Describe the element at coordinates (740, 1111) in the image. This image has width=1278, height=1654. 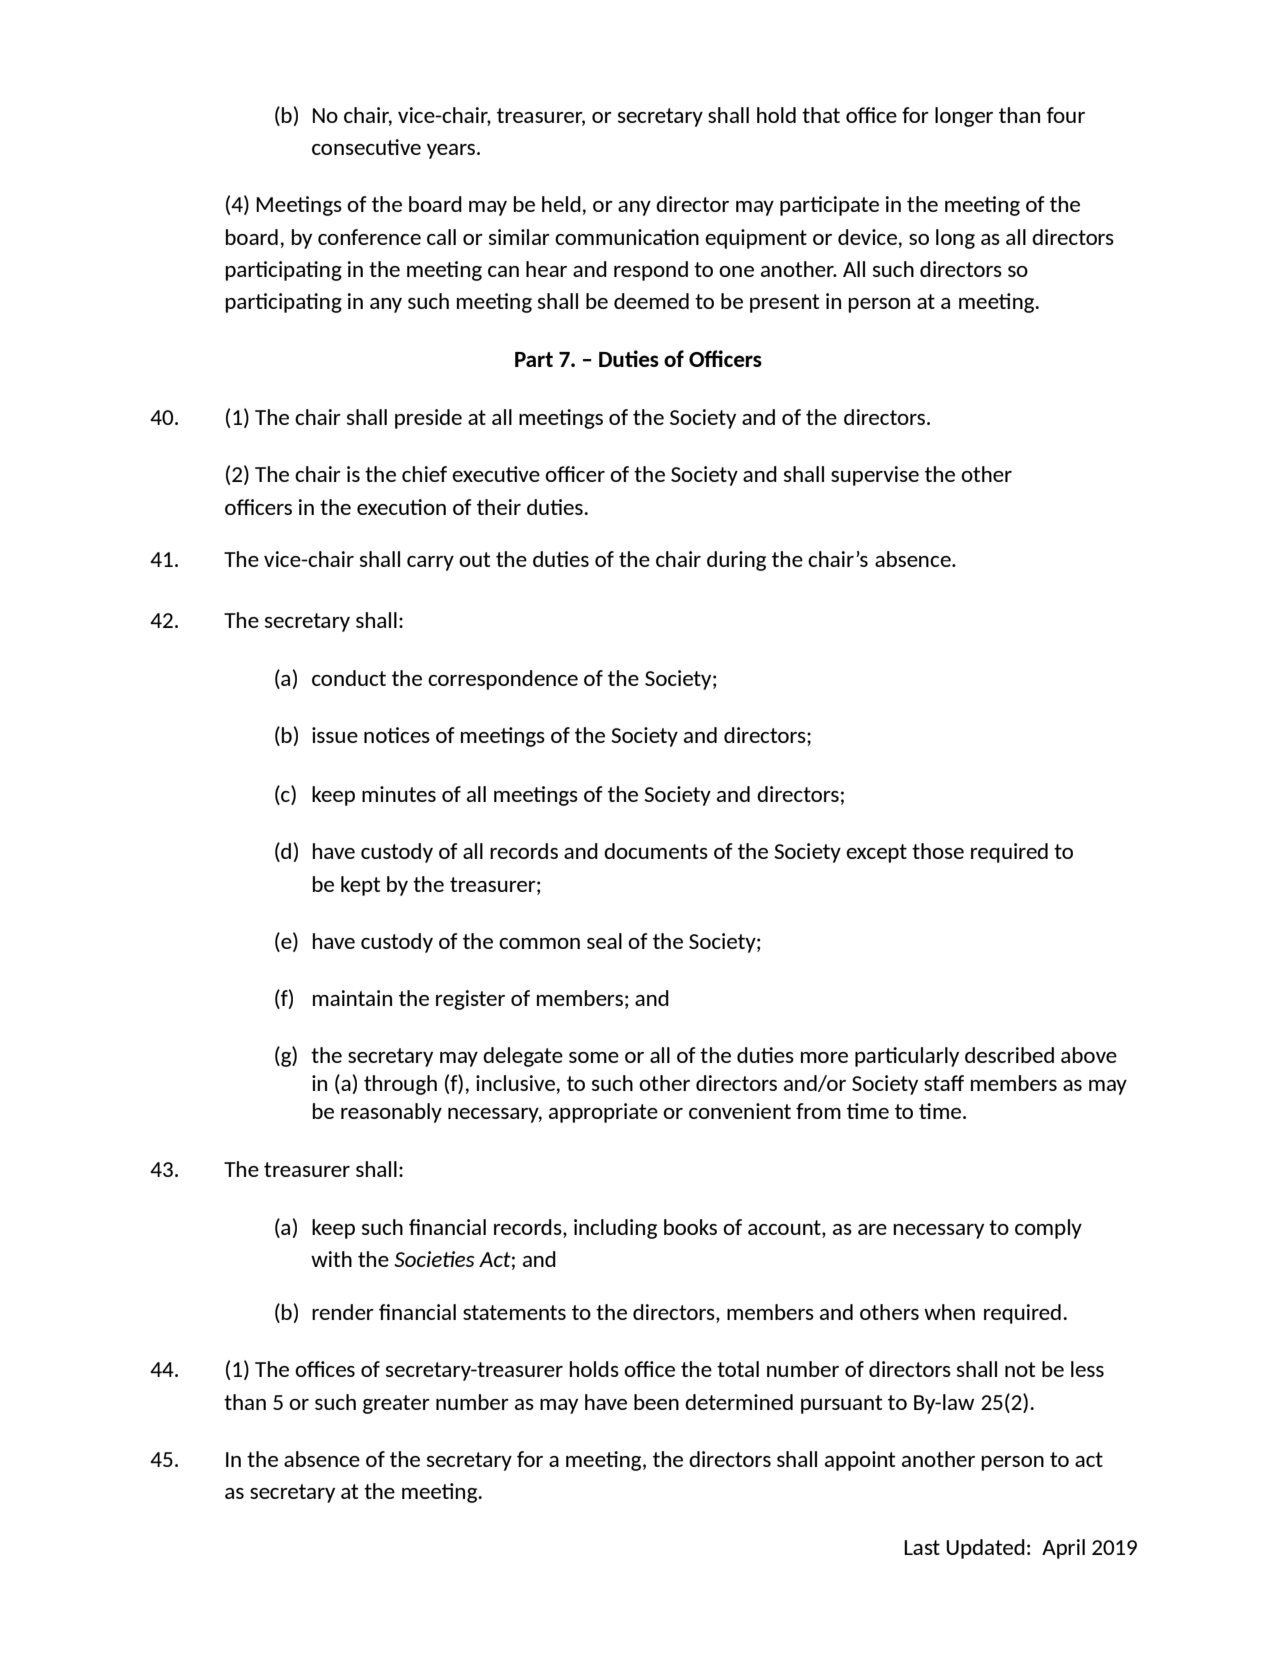
I see `convenient` at that location.
